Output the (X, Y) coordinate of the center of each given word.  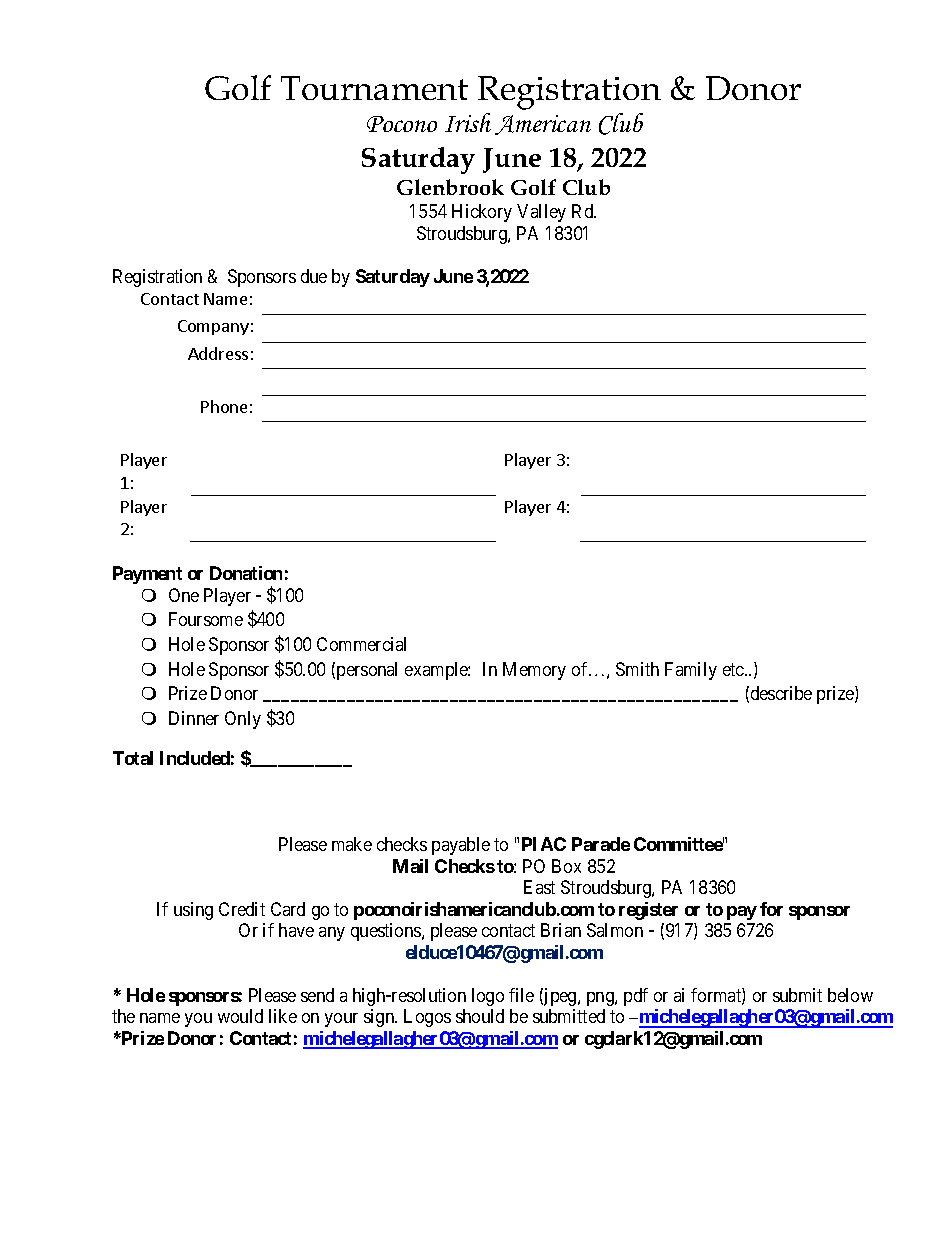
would (240, 1016)
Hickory (482, 213)
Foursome (206, 619)
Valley (541, 213)
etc (734, 669)
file (521, 995)
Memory (534, 671)
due (314, 276)
